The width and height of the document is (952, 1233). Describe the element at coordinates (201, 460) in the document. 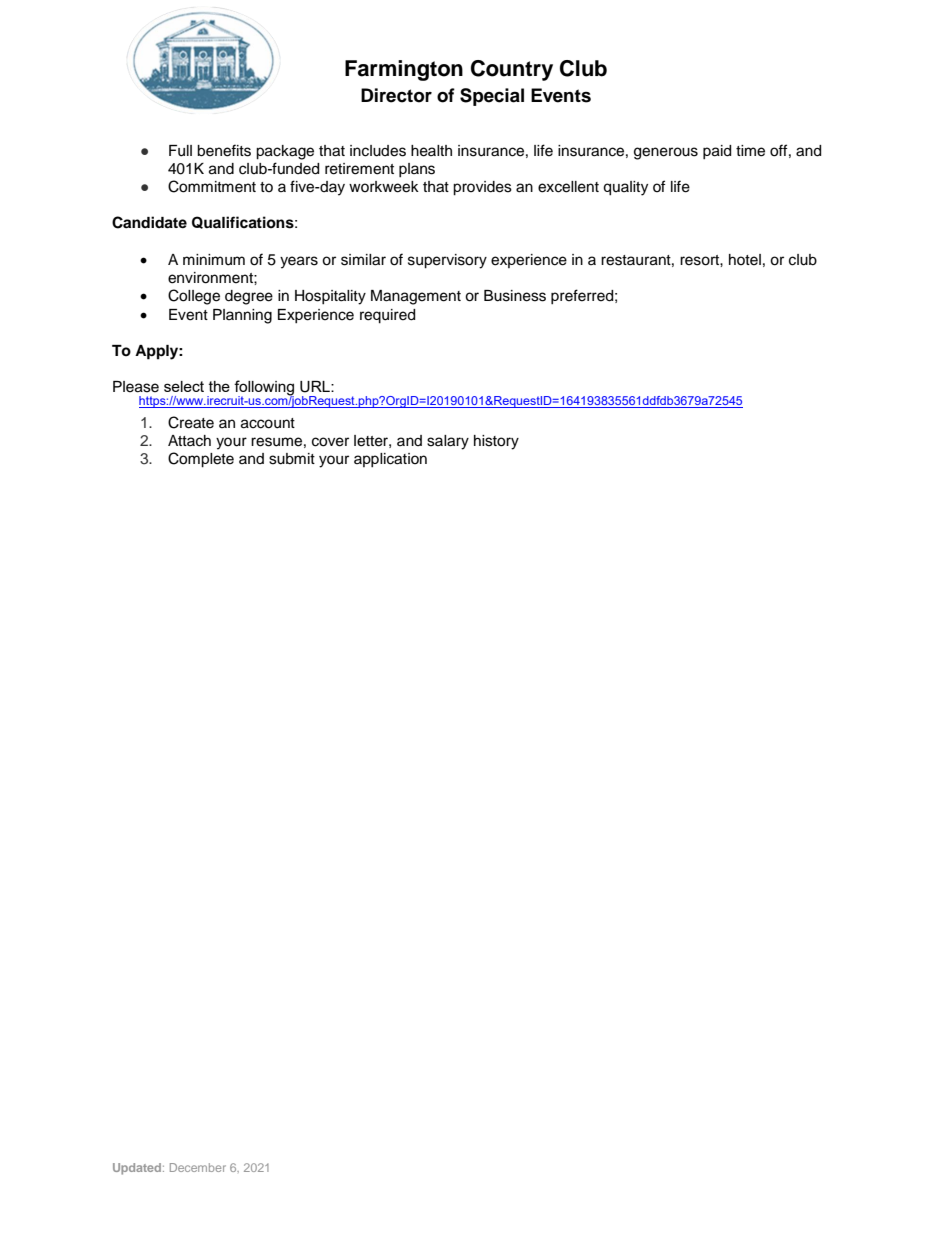

I see `Complete` at that location.
